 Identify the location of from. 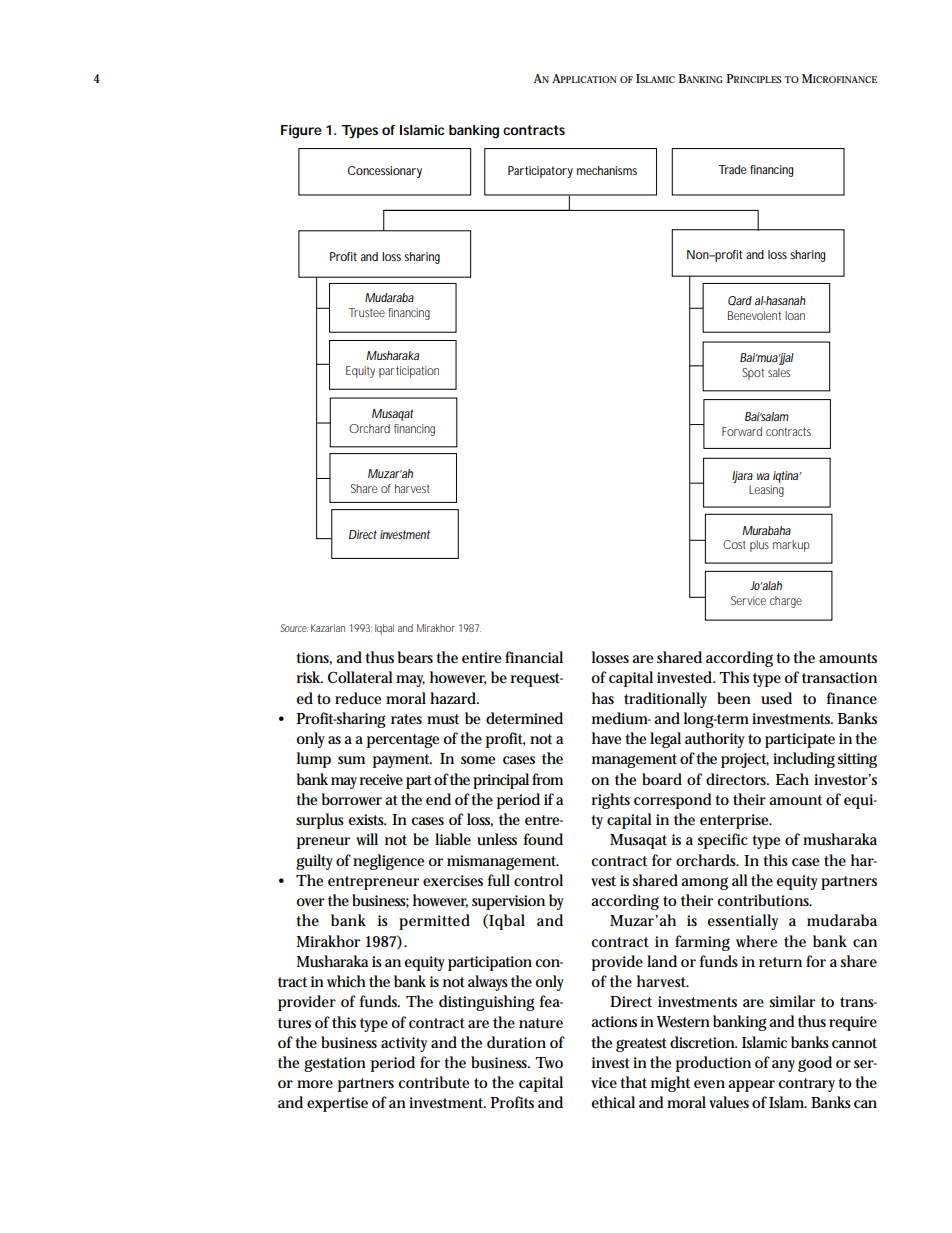
(547, 779).
